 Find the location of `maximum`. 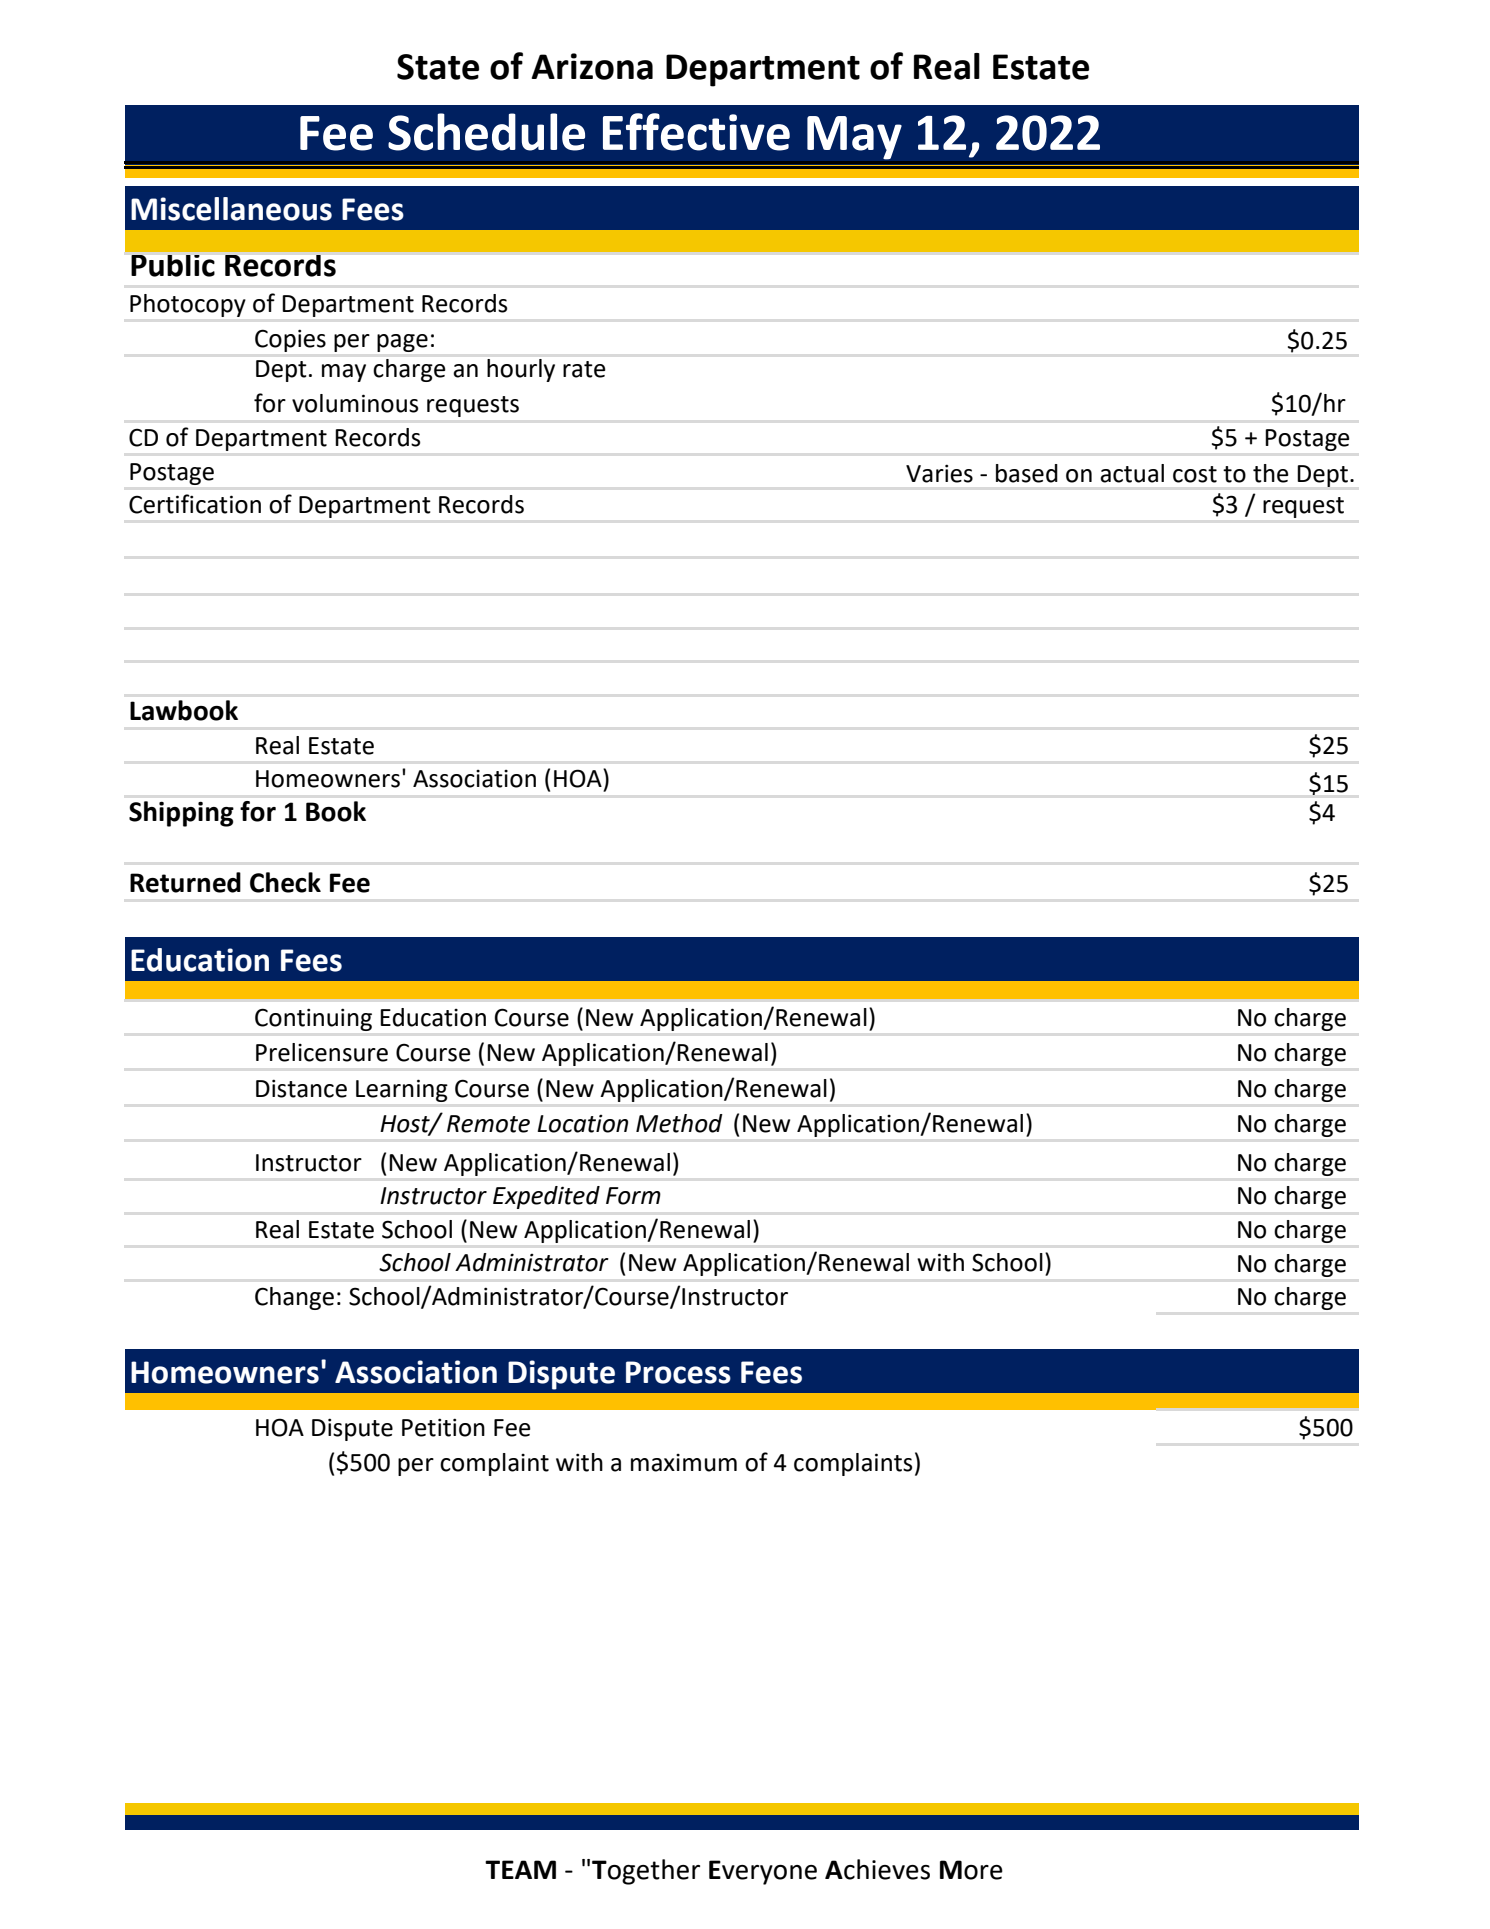

maximum is located at coordinates (684, 1463).
